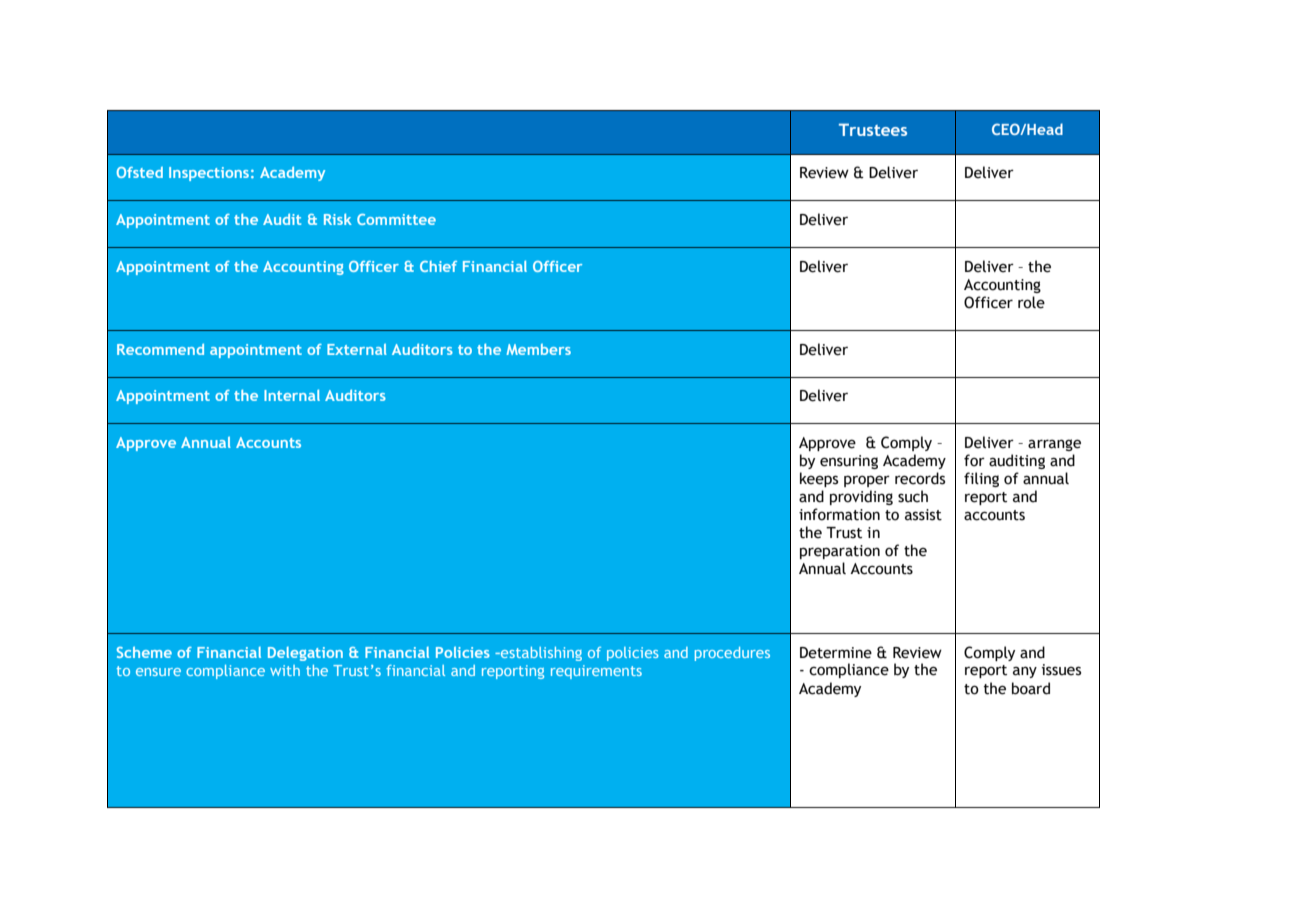 Image resolution: width=1308 pixels, height=924 pixels. What do you see at coordinates (596, 672) in the screenshot?
I see `requirements` at bounding box center [596, 672].
